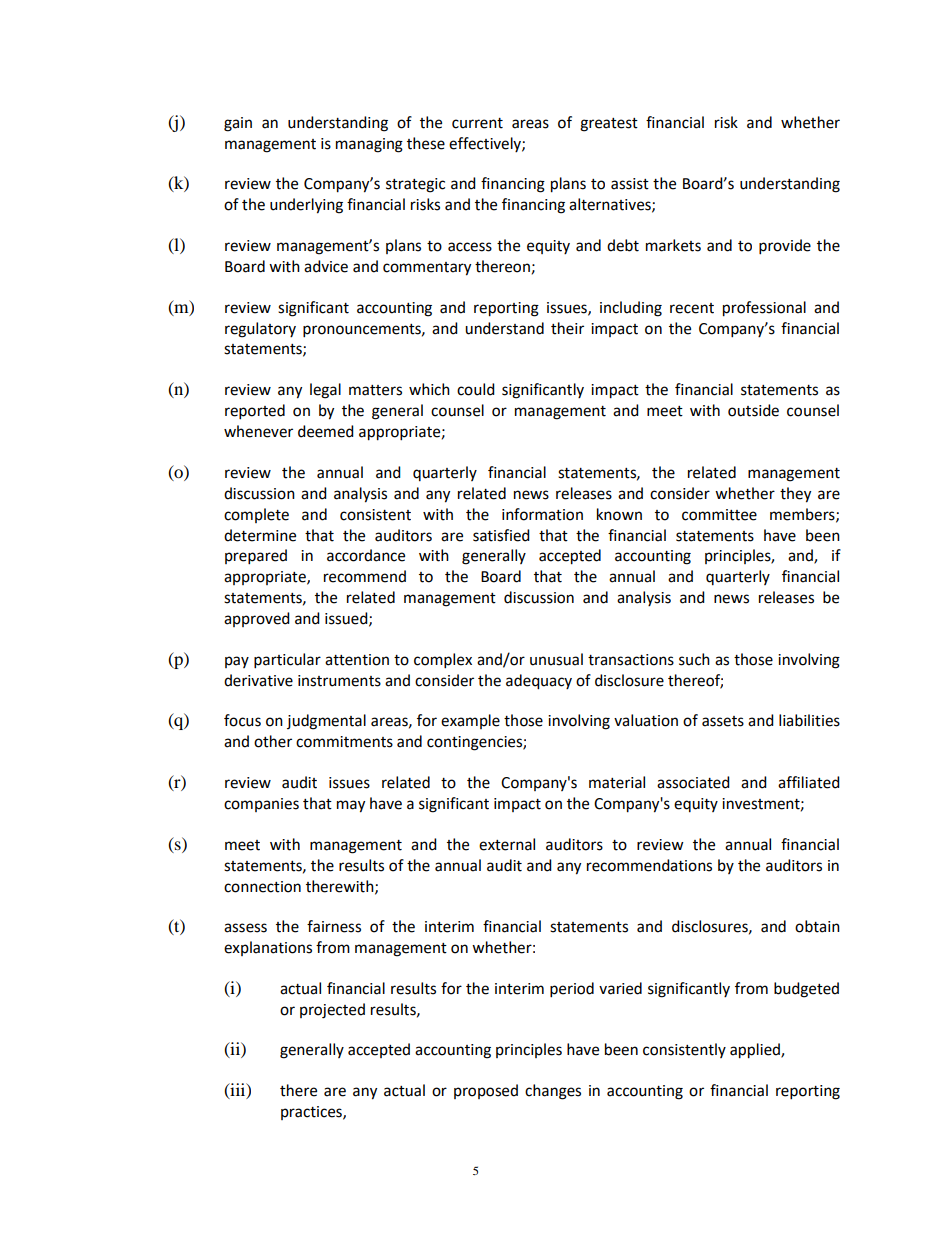 The height and width of the image is (1233, 952). Describe the element at coordinates (753, 410) in the image. I see `outside` at that location.
